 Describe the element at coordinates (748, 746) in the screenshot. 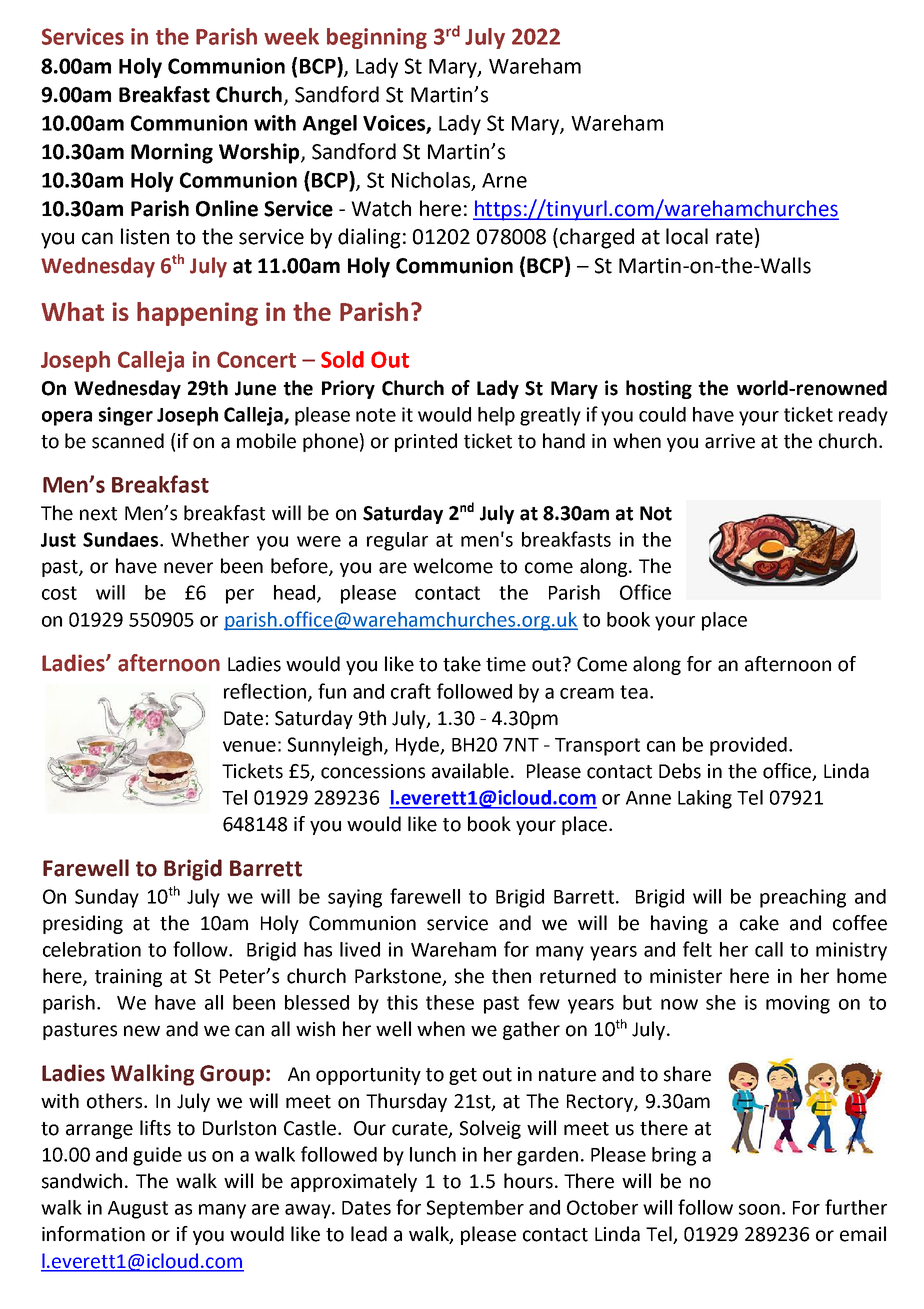

I see `provided` at that location.
